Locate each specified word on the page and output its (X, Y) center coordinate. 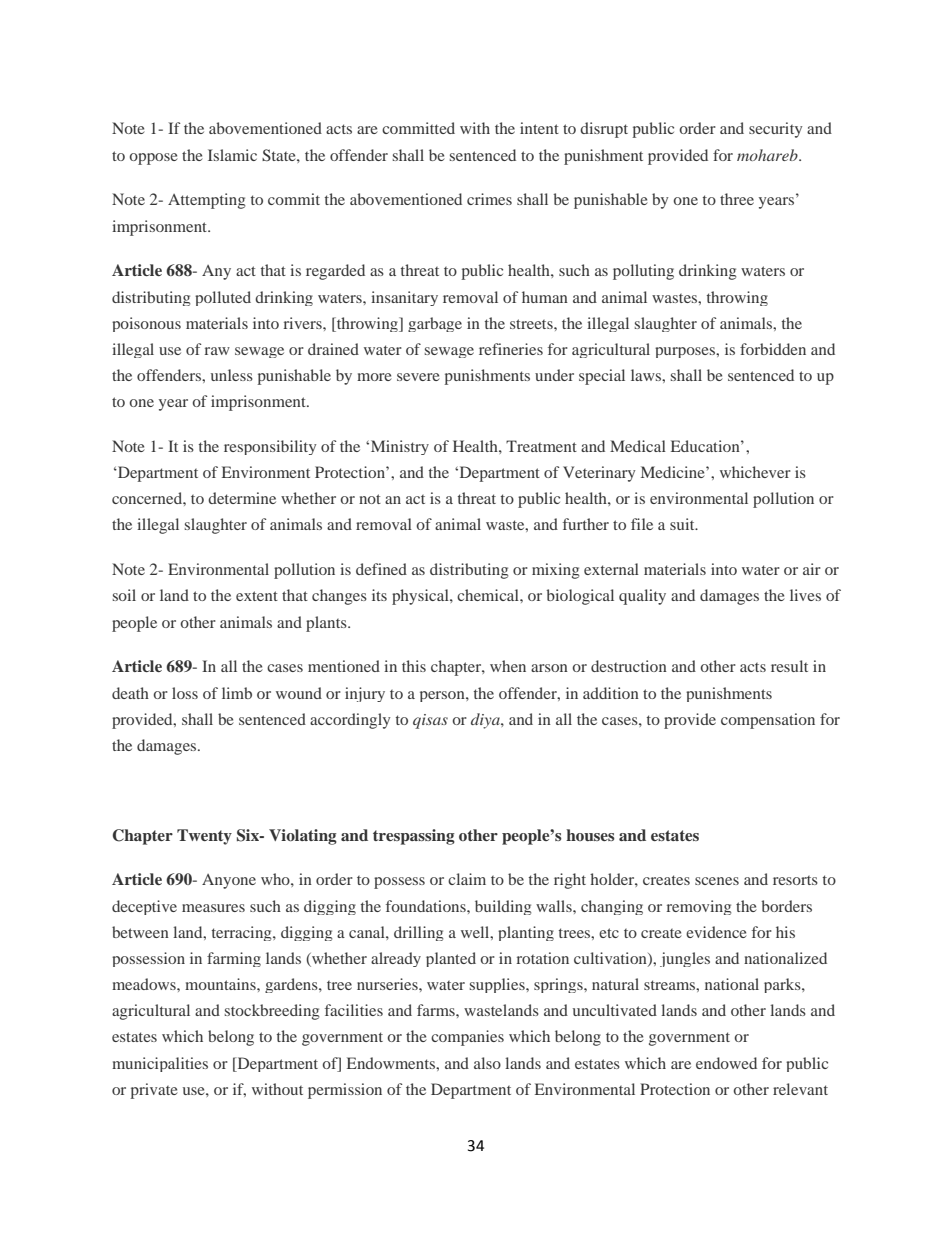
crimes (489, 199)
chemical (489, 595)
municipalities (160, 1064)
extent (257, 596)
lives (805, 595)
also (487, 1063)
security (775, 130)
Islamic (232, 155)
